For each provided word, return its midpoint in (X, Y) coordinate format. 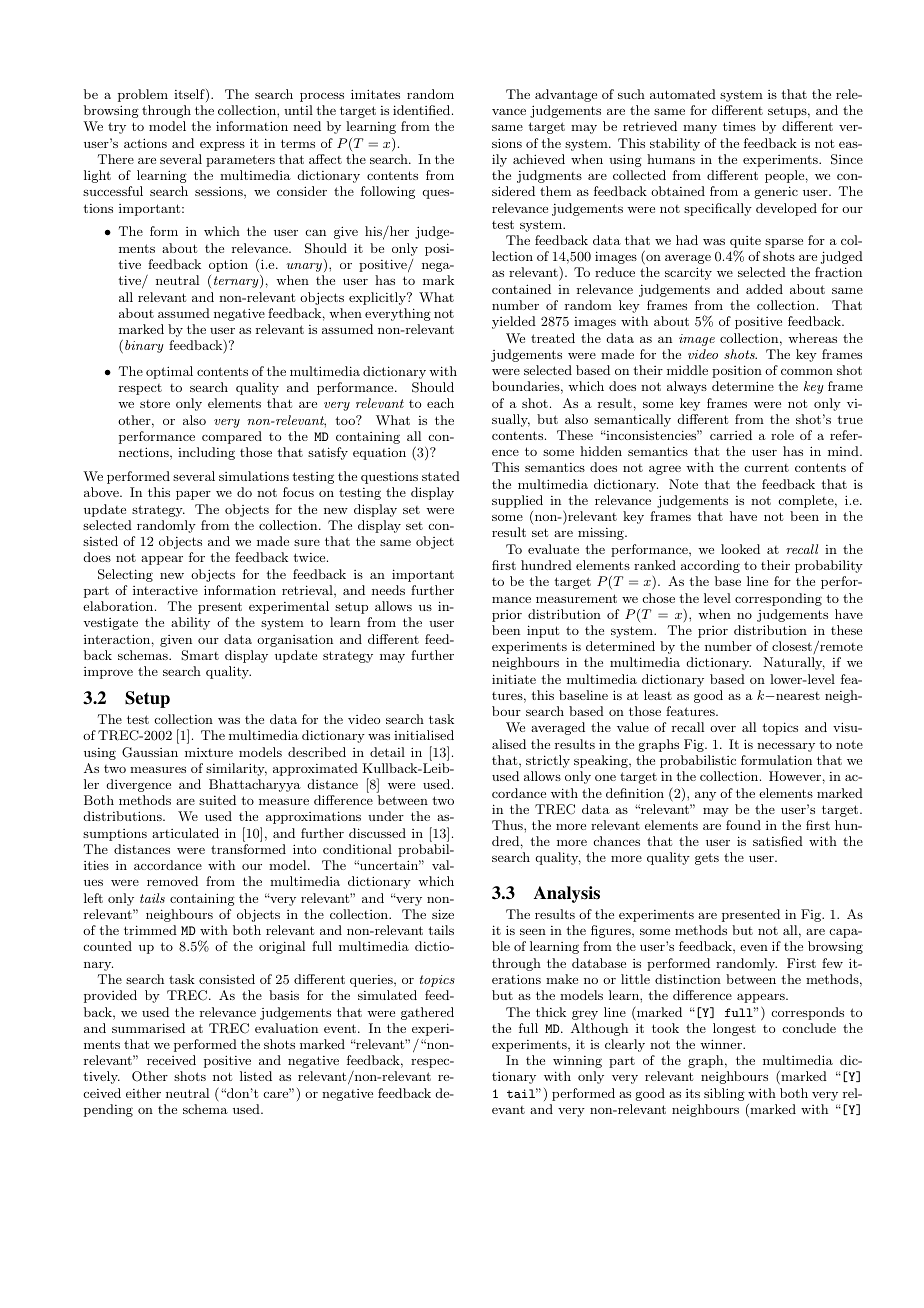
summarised (148, 1028)
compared (232, 437)
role (782, 435)
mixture (209, 752)
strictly (548, 761)
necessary (786, 747)
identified (423, 110)
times (739, 126)
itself (190, 95)
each (440, 403)
